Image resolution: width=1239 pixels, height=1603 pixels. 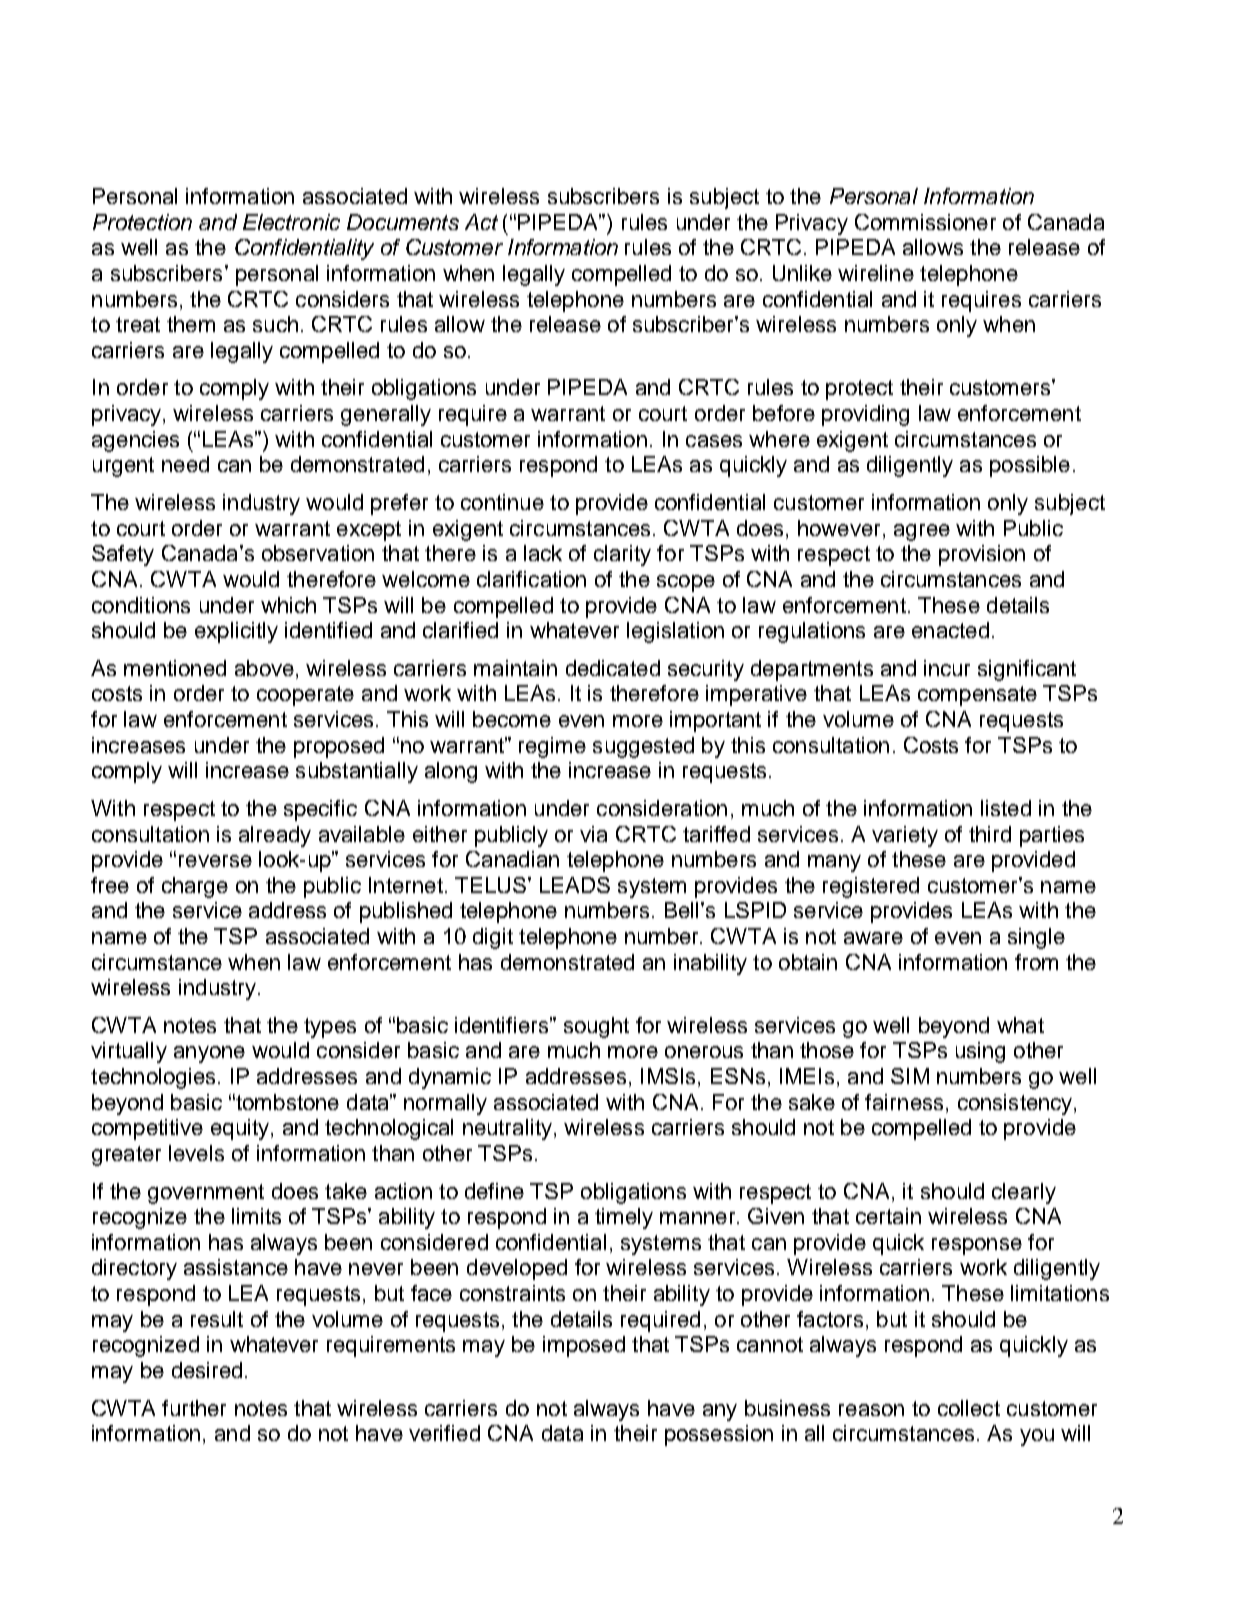 What do you see at coordinates (236, 632) in the page?
I see `explicitly` at bounding box center [236, 632].
